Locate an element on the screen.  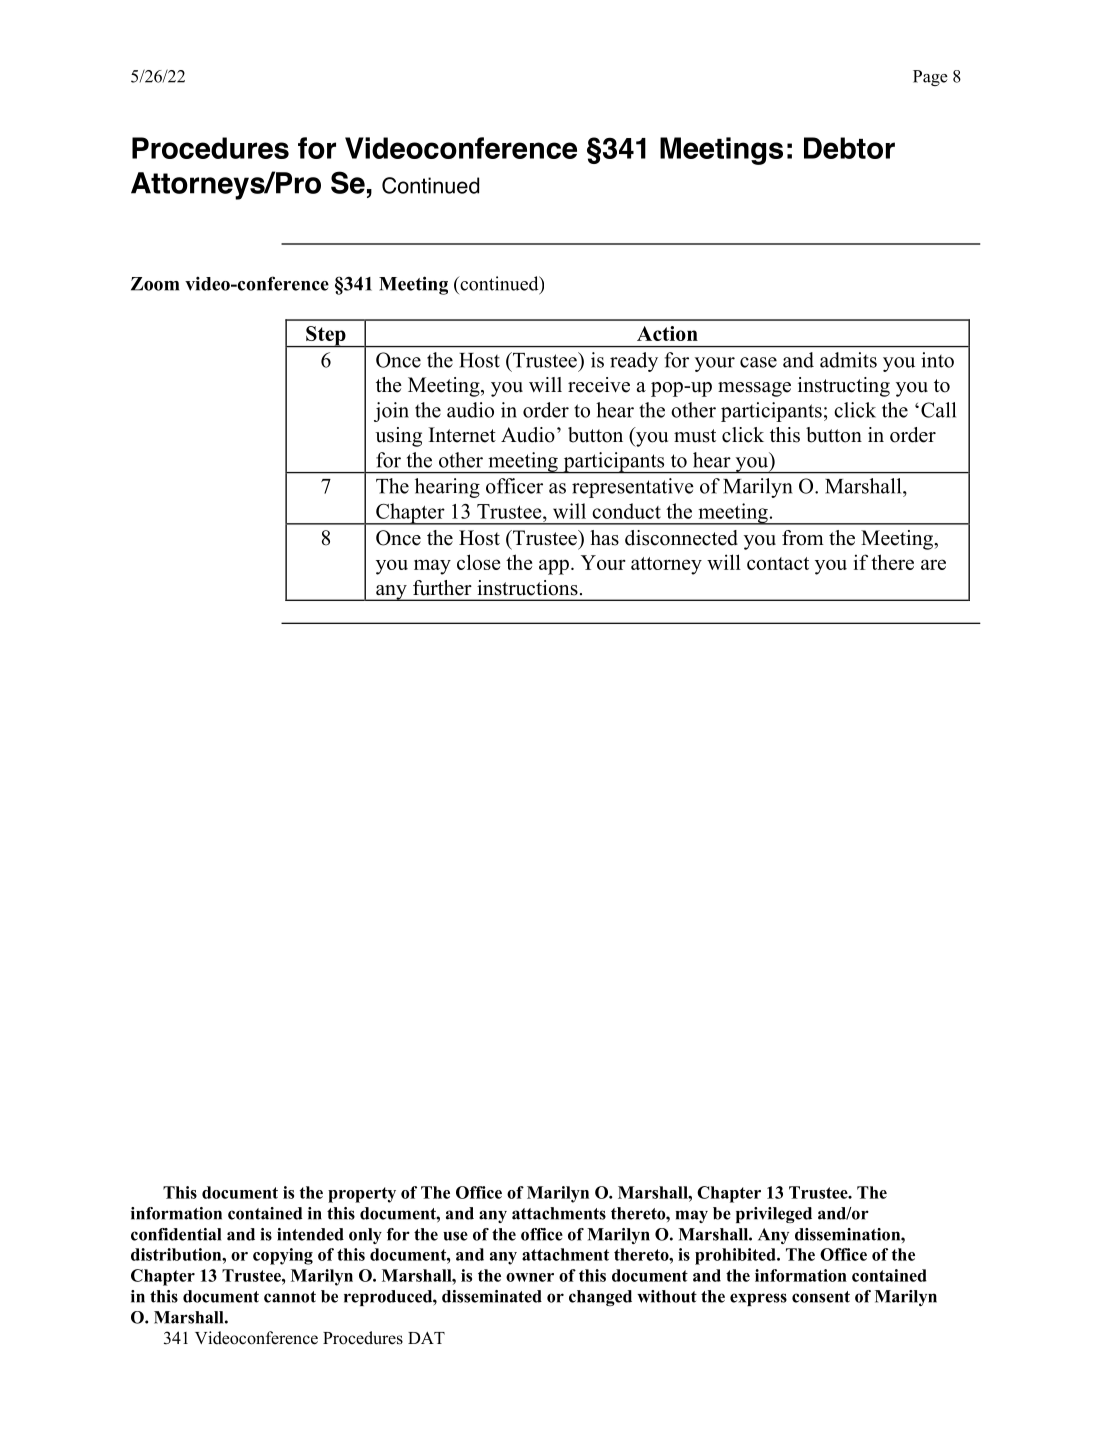
app is located at coordinates (554, 567).
